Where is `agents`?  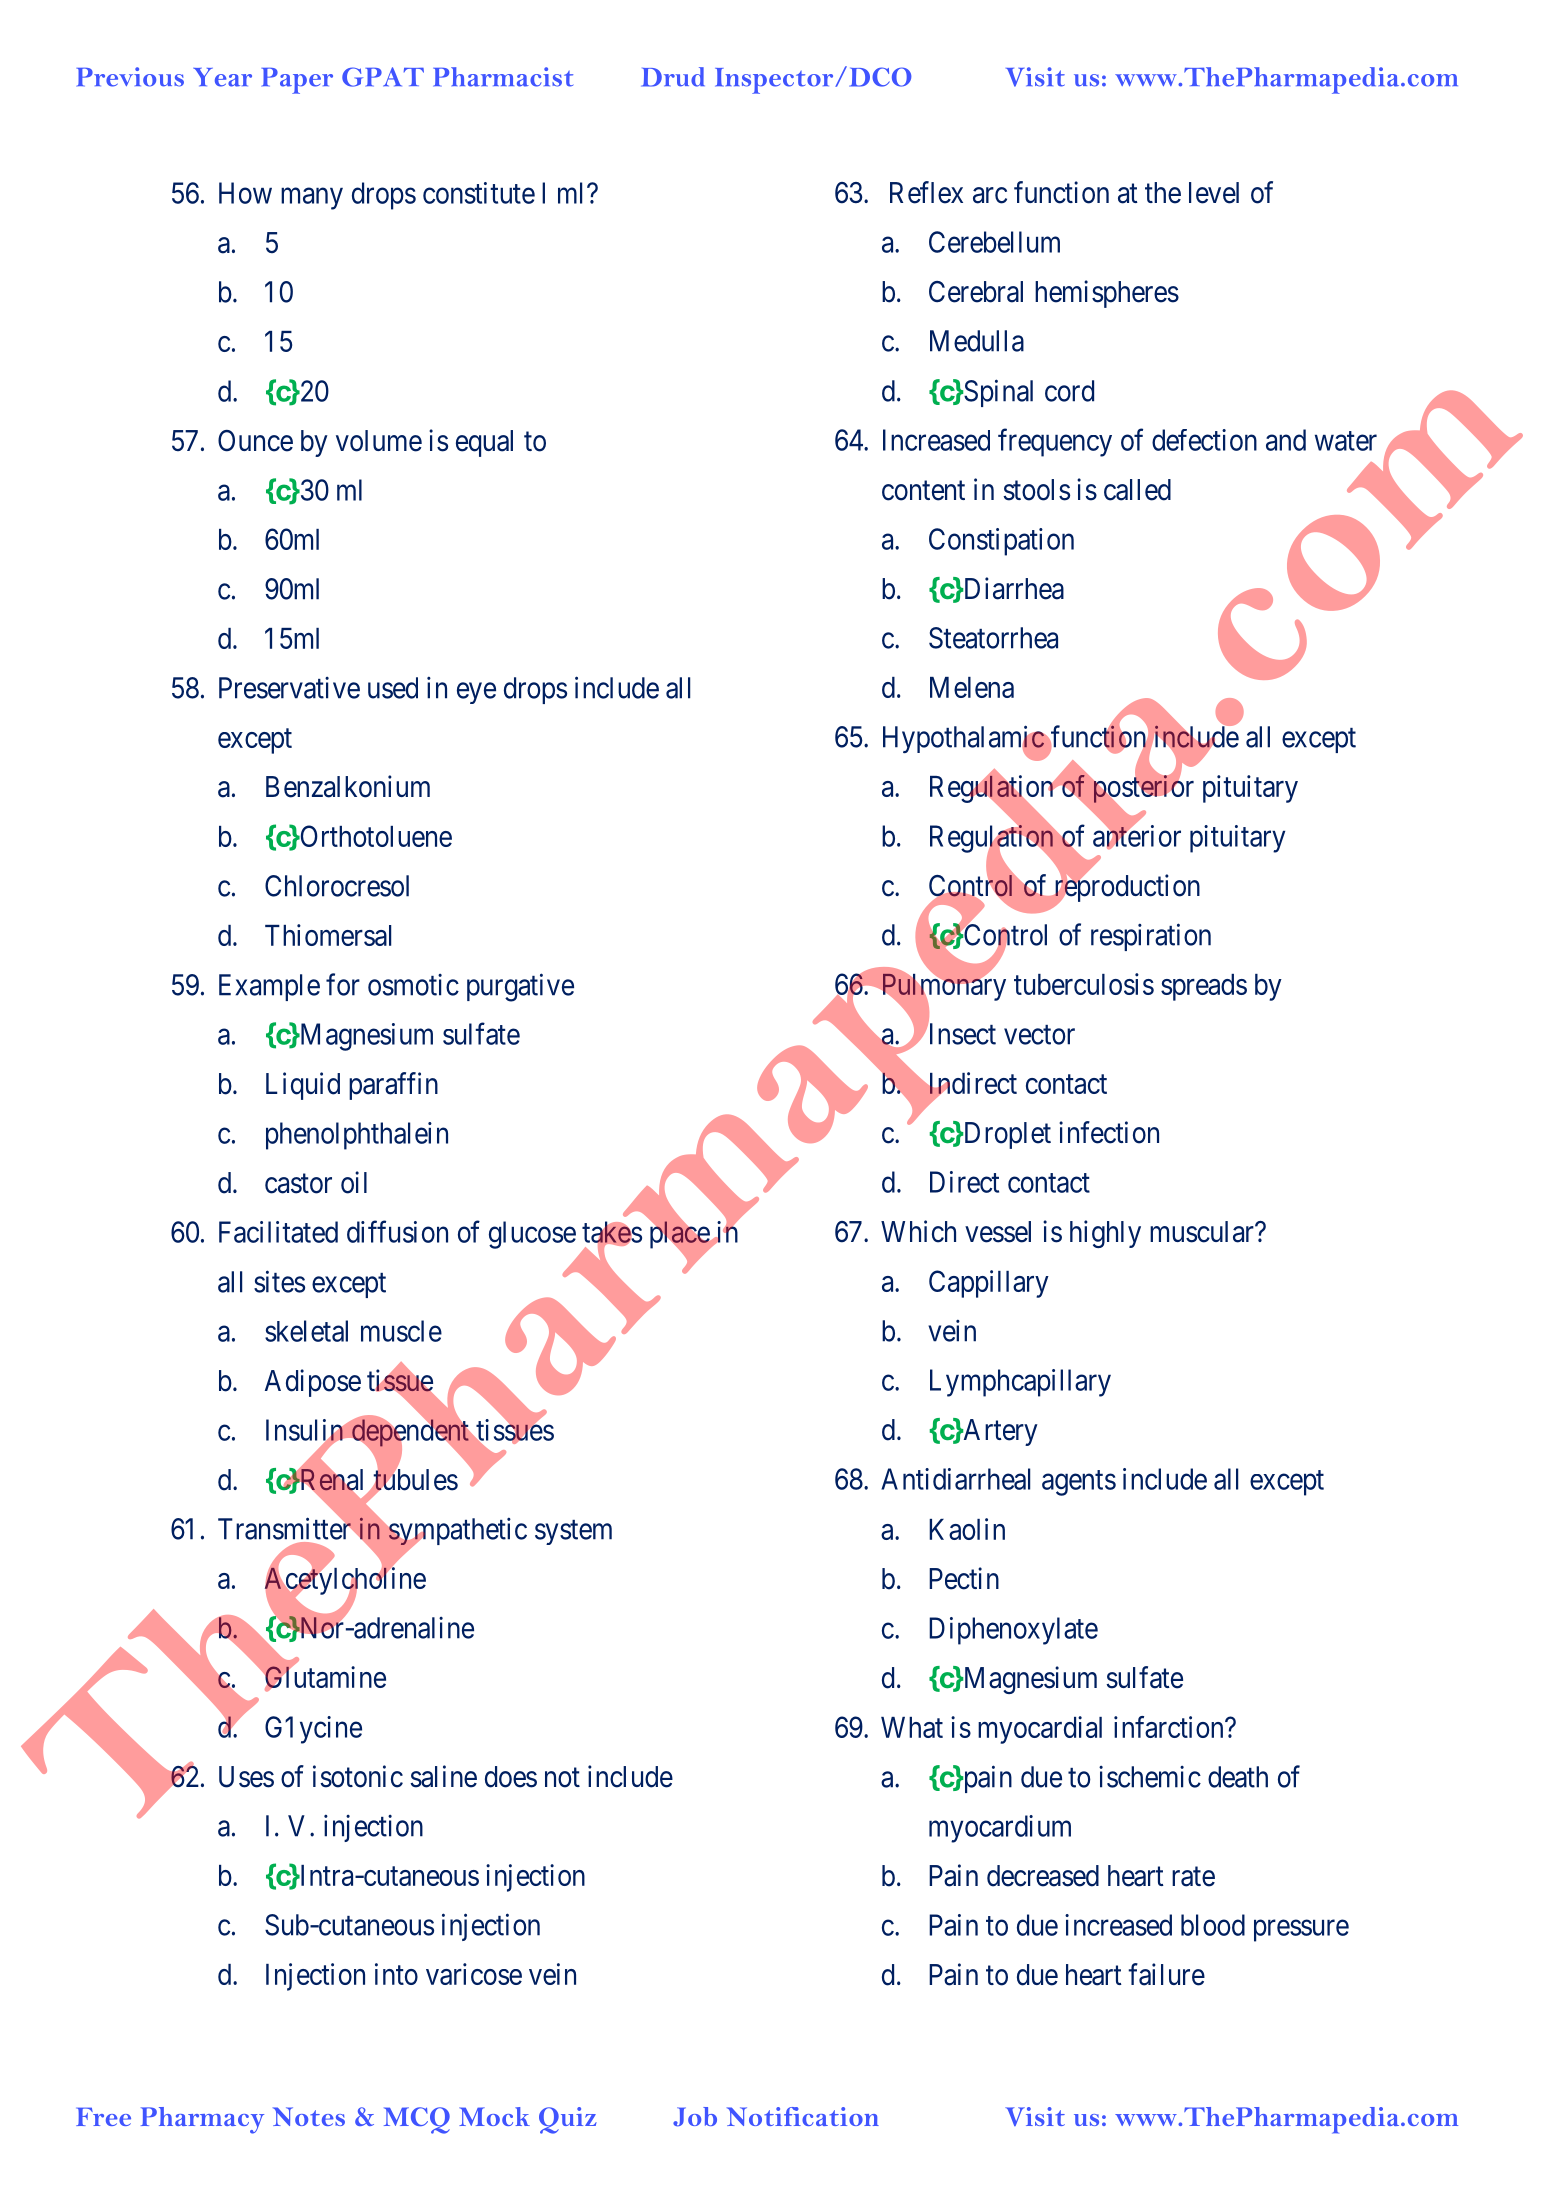
agents is located at coordinates (1079, 1483).
